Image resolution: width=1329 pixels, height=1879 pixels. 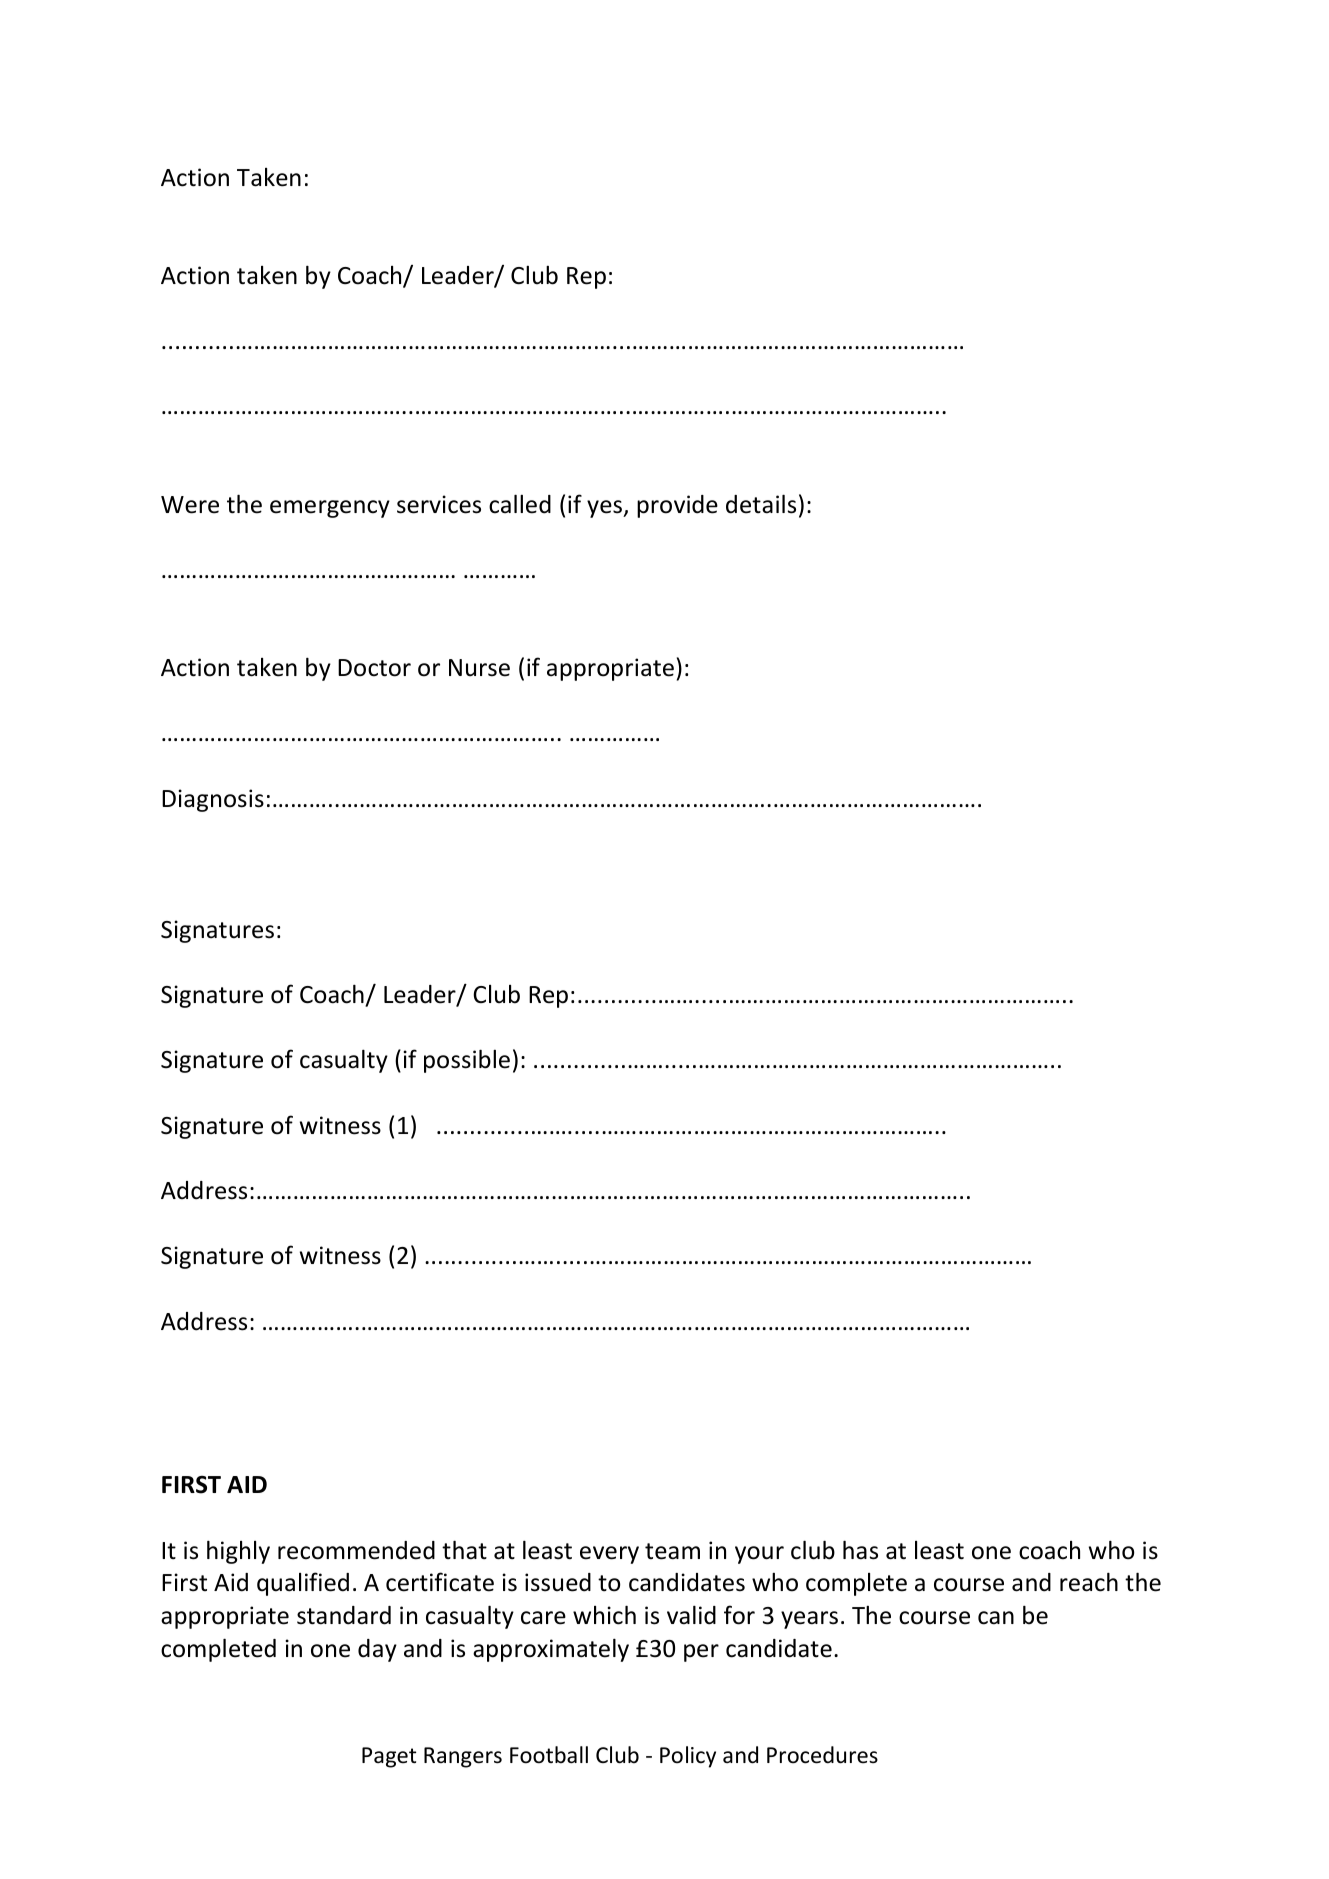 What do you see at coordinates (330, 509) in the screenshot?
I see `emergency` at bounding box center [330, 509].
